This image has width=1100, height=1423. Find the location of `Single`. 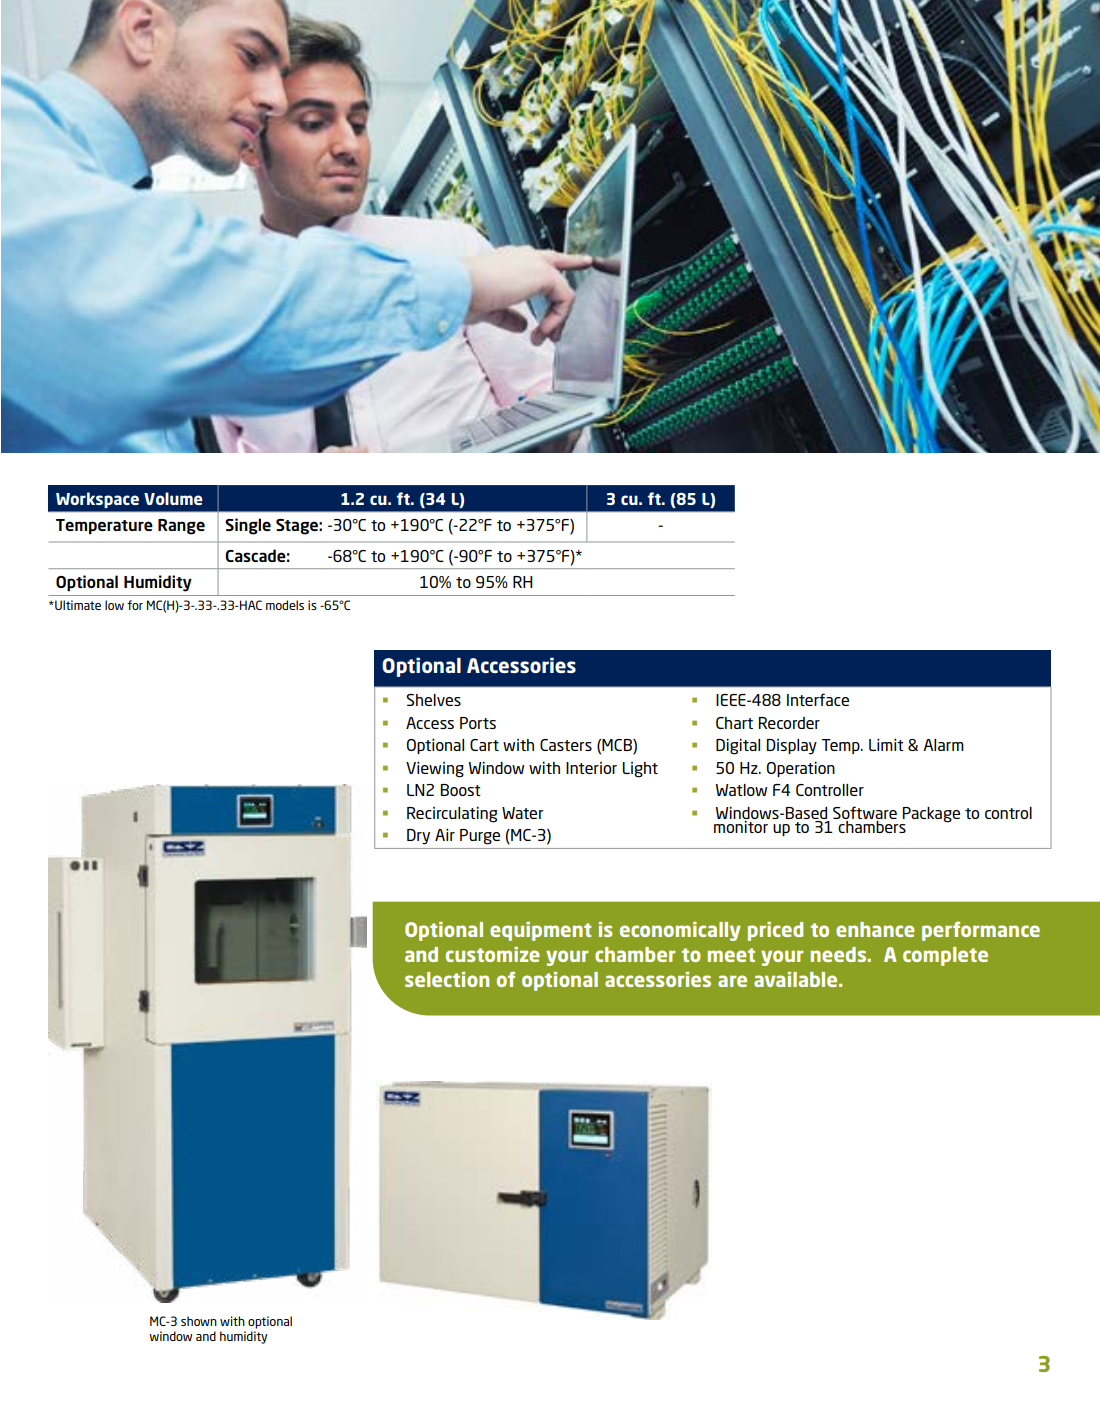

Single is located at coordinates (248, 526).
